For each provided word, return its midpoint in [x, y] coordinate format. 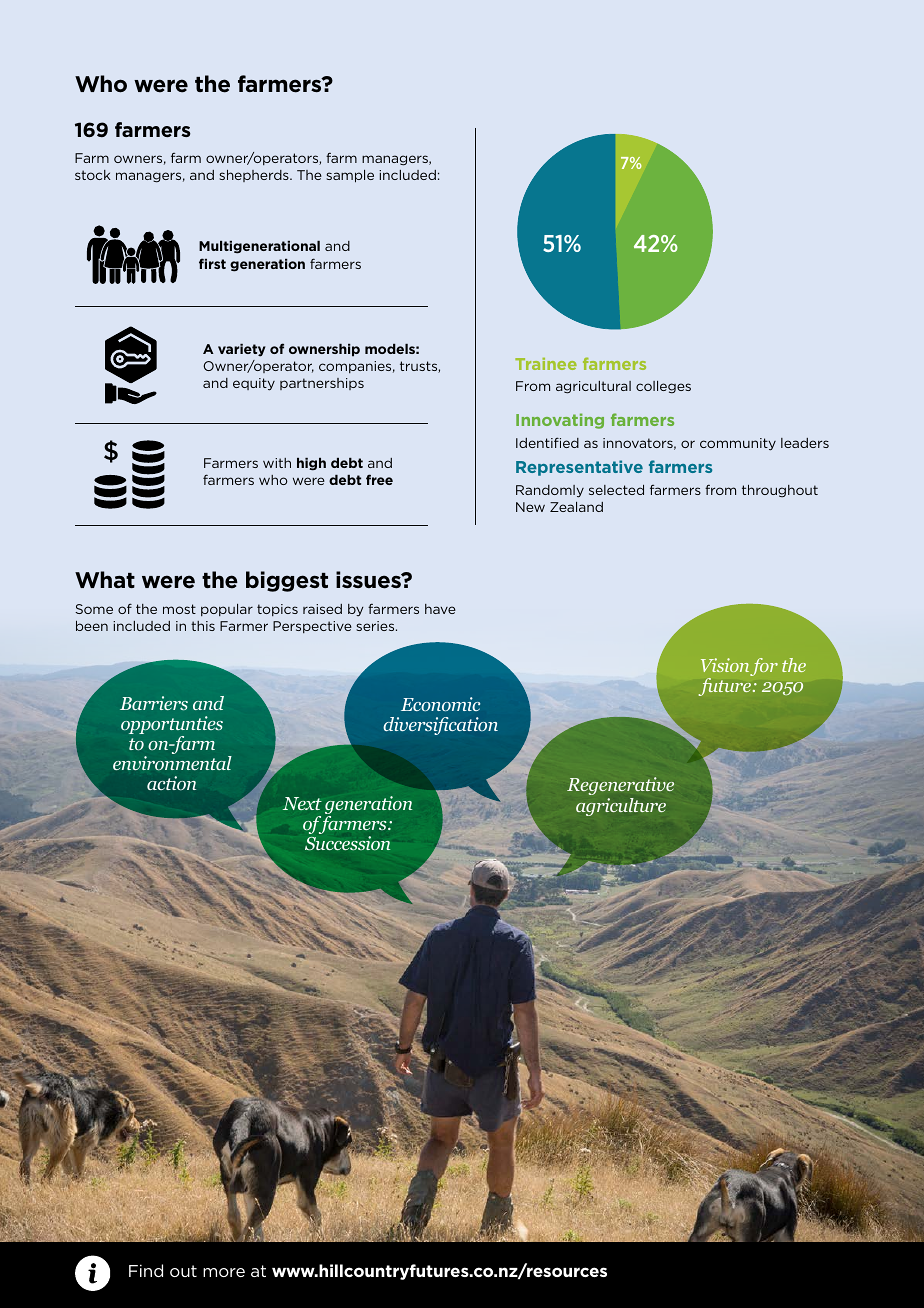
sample [350, 176]
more [224, 1272]
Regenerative [620, 786]
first [212, 263]
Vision [725, 665]
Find [146, 1270]
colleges [663, 387]
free [379, 479]
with [277, 463]
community [738, 444]
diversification [440, 726]
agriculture [621, 807]
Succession [348, 843]
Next [302, 804]
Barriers [154, 703]
